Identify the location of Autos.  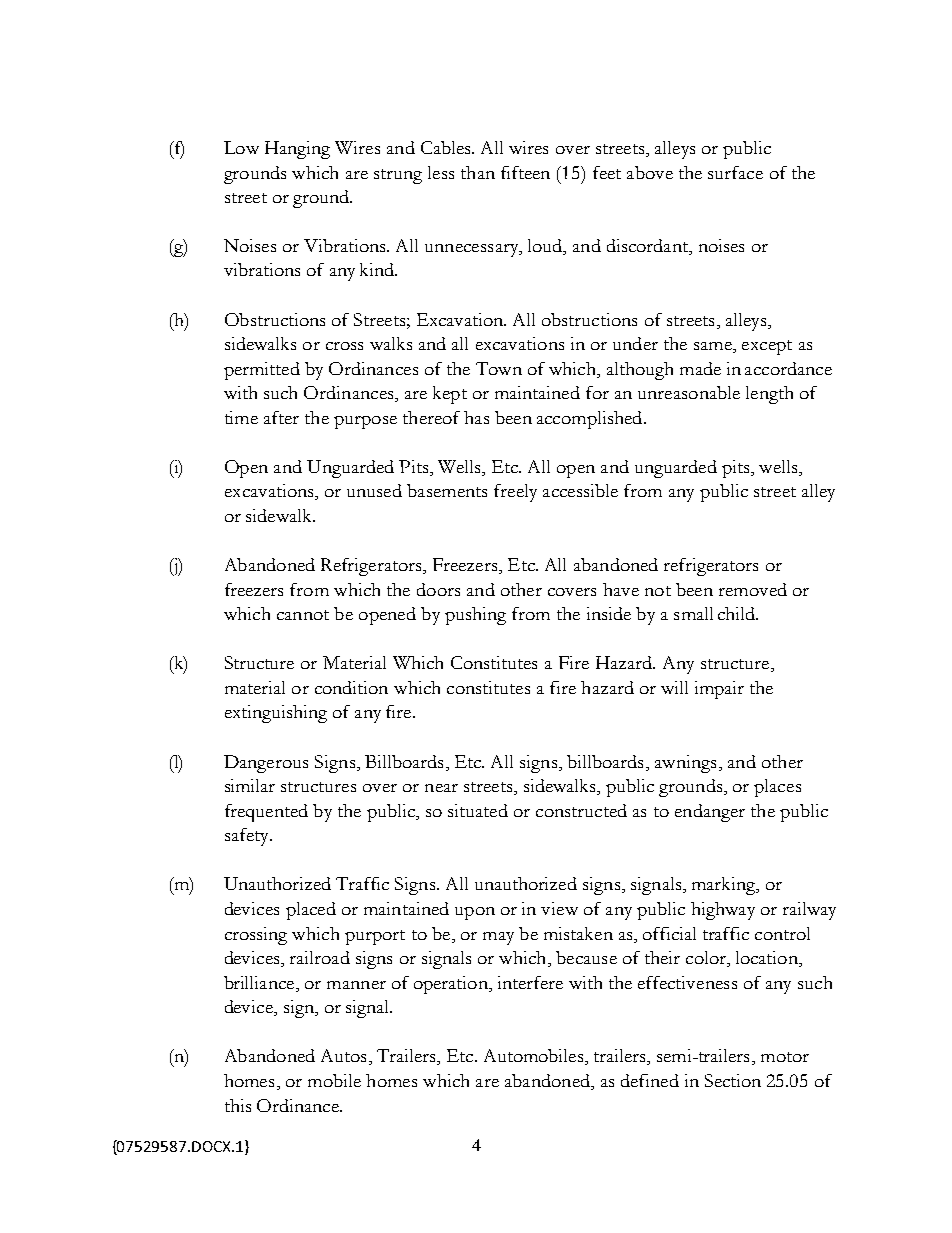
(343, 1055).
